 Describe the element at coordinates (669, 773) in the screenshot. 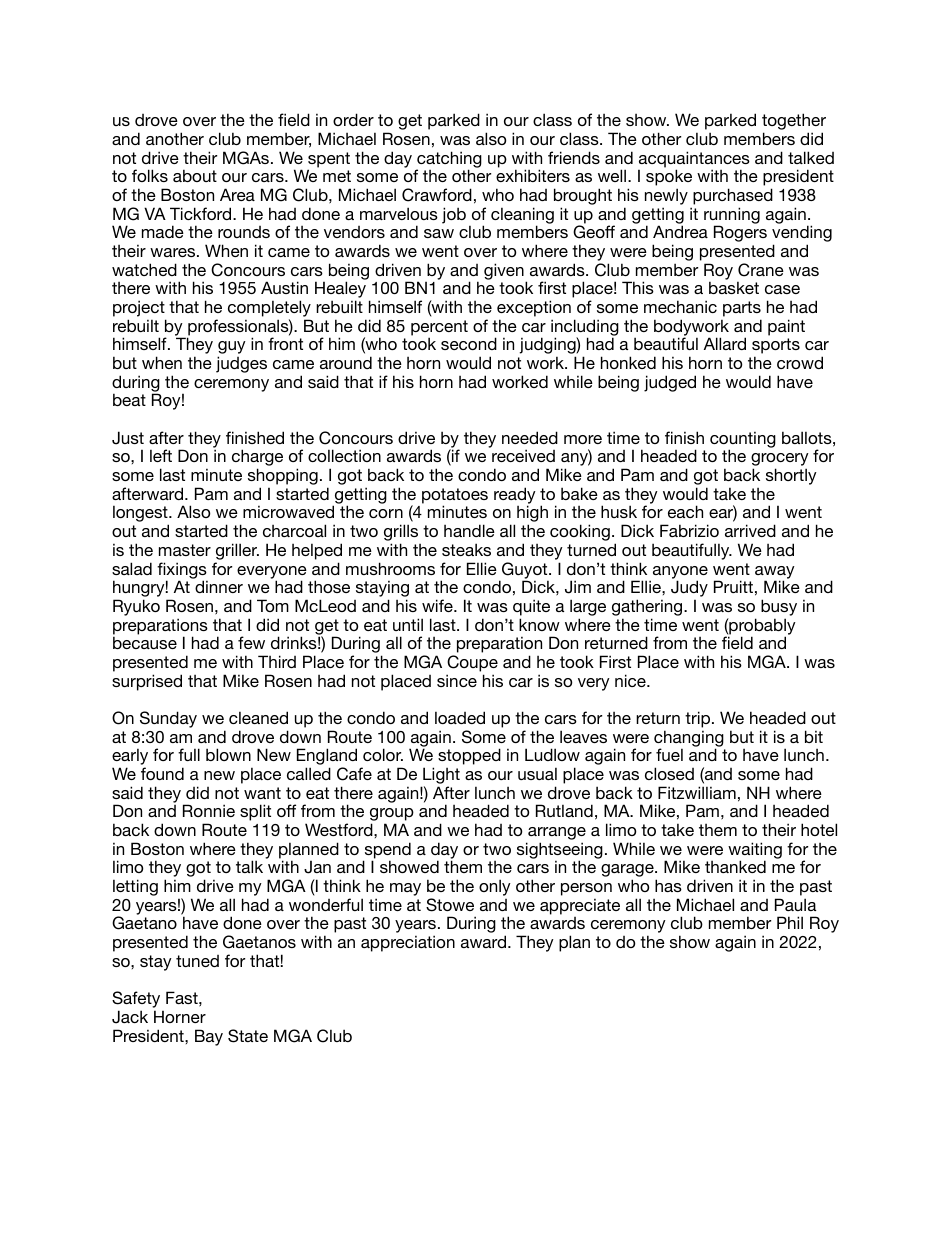

I see `closed` at that location.
